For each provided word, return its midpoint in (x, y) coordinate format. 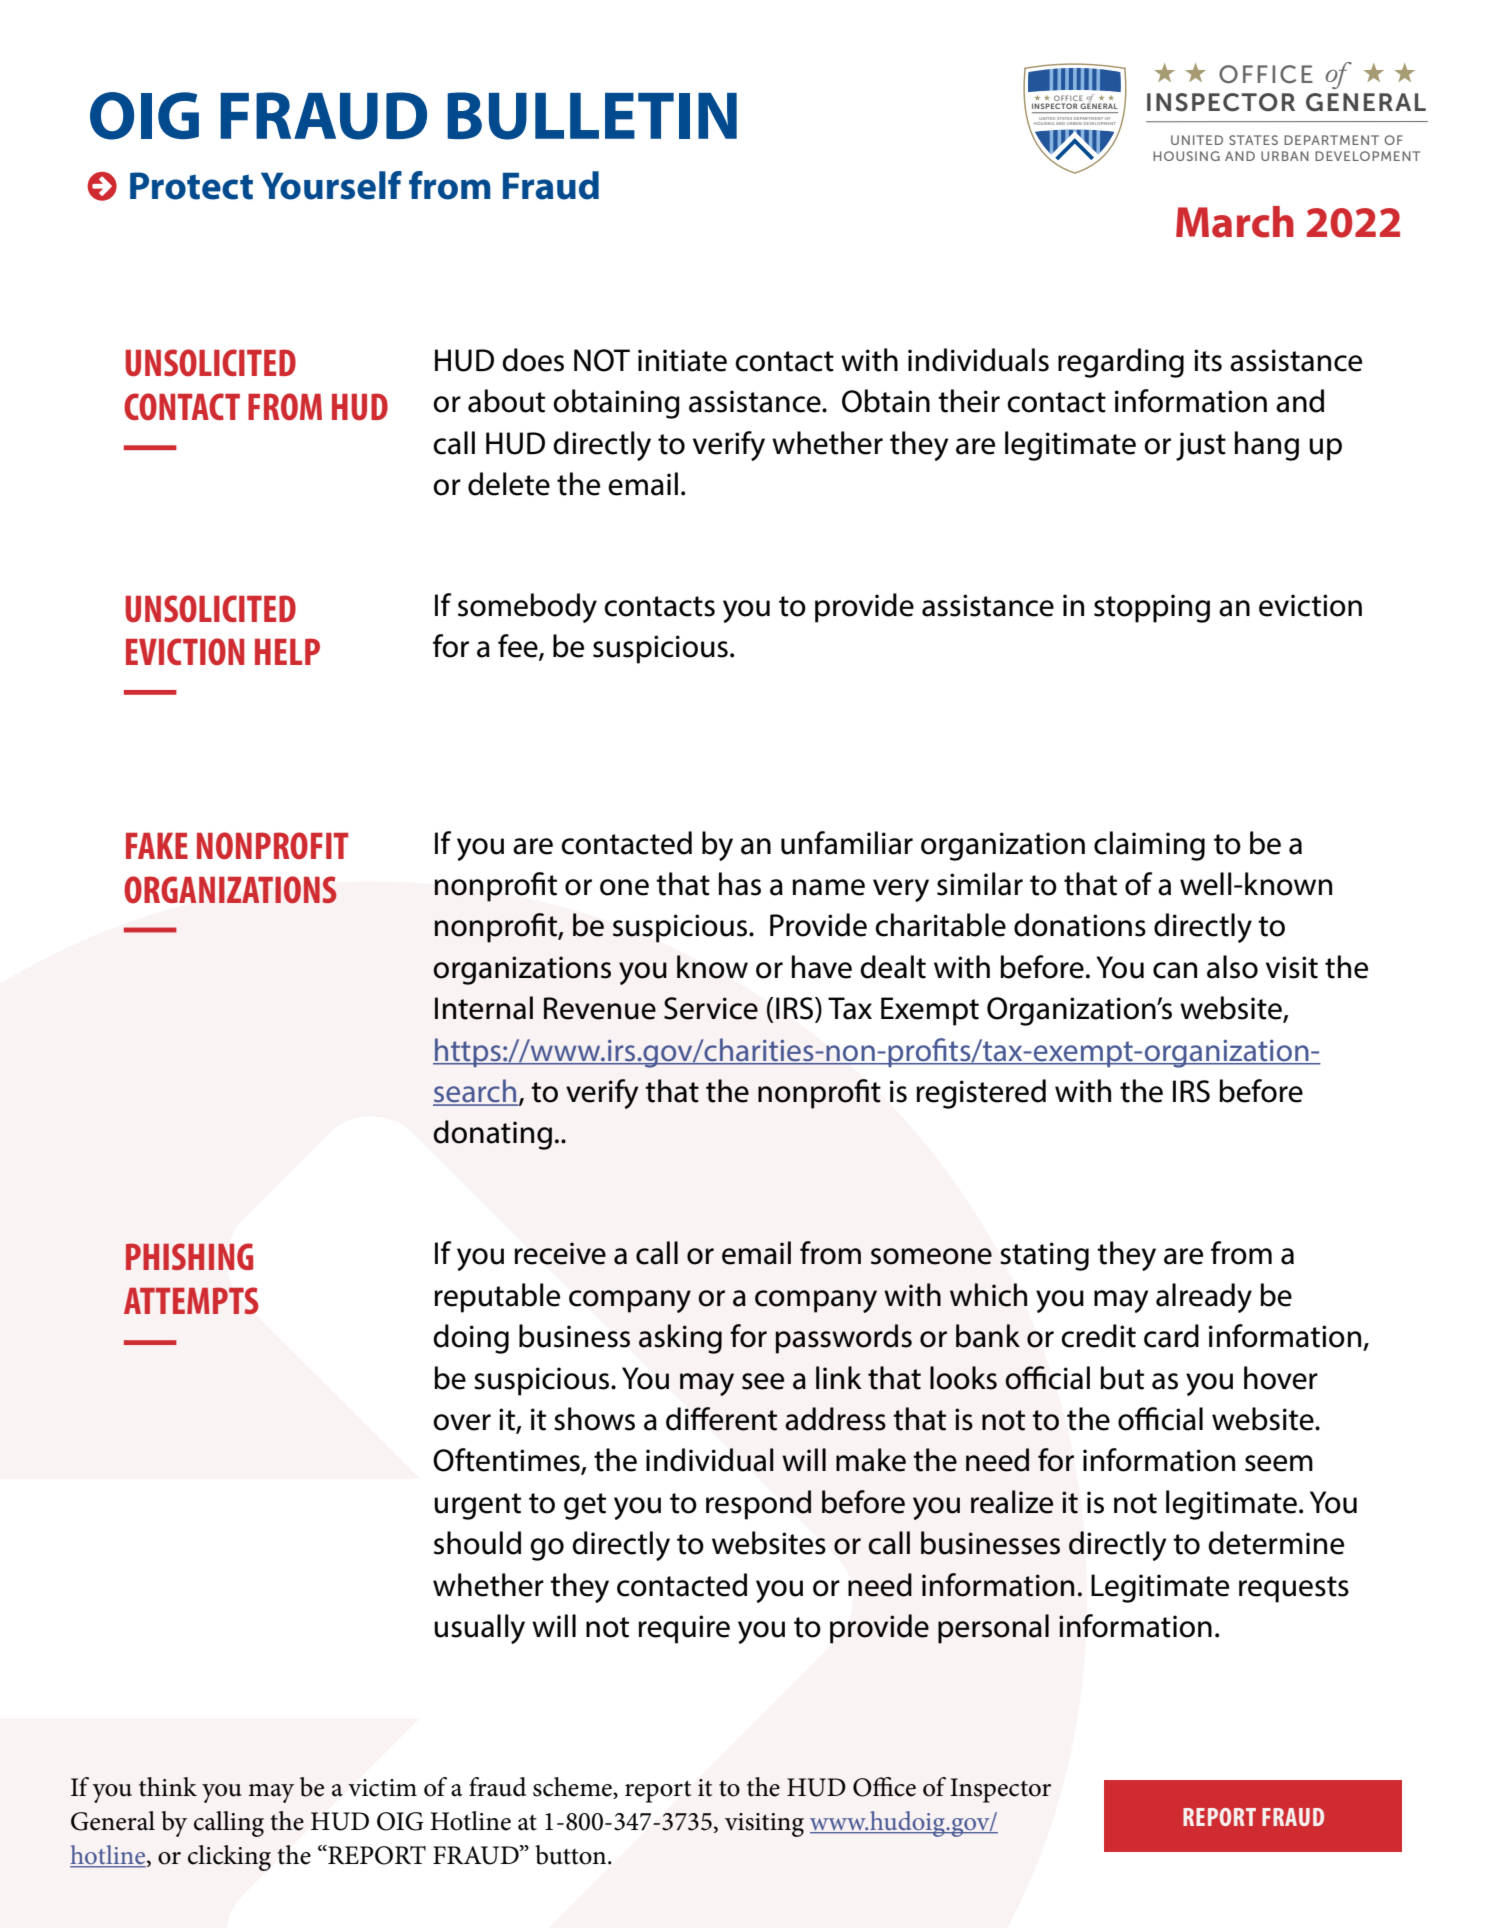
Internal (484, 1008)
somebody (527, 608)
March (1235, 222)
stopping (1152, 608)
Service (711, 1008)
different (721, 1419)
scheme (573, 1788)
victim (382, 1788)
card (1171, 1336)
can (1175, 970)
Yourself (331, 185)
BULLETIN (592, 116)
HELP (287, 651)
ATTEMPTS (191, 1300)
